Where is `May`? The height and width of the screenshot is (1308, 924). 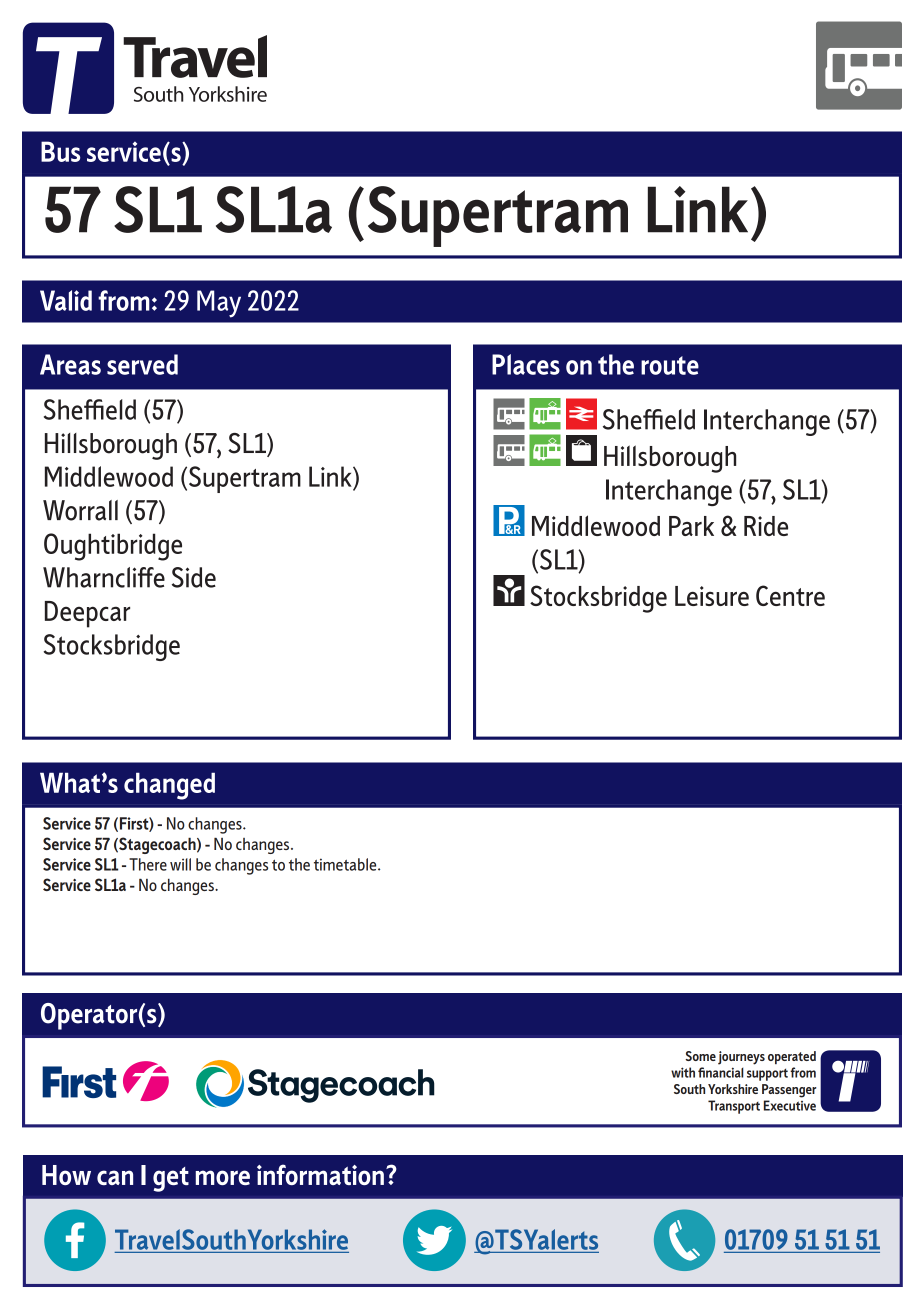 May is located at coordinates (219, 304).
